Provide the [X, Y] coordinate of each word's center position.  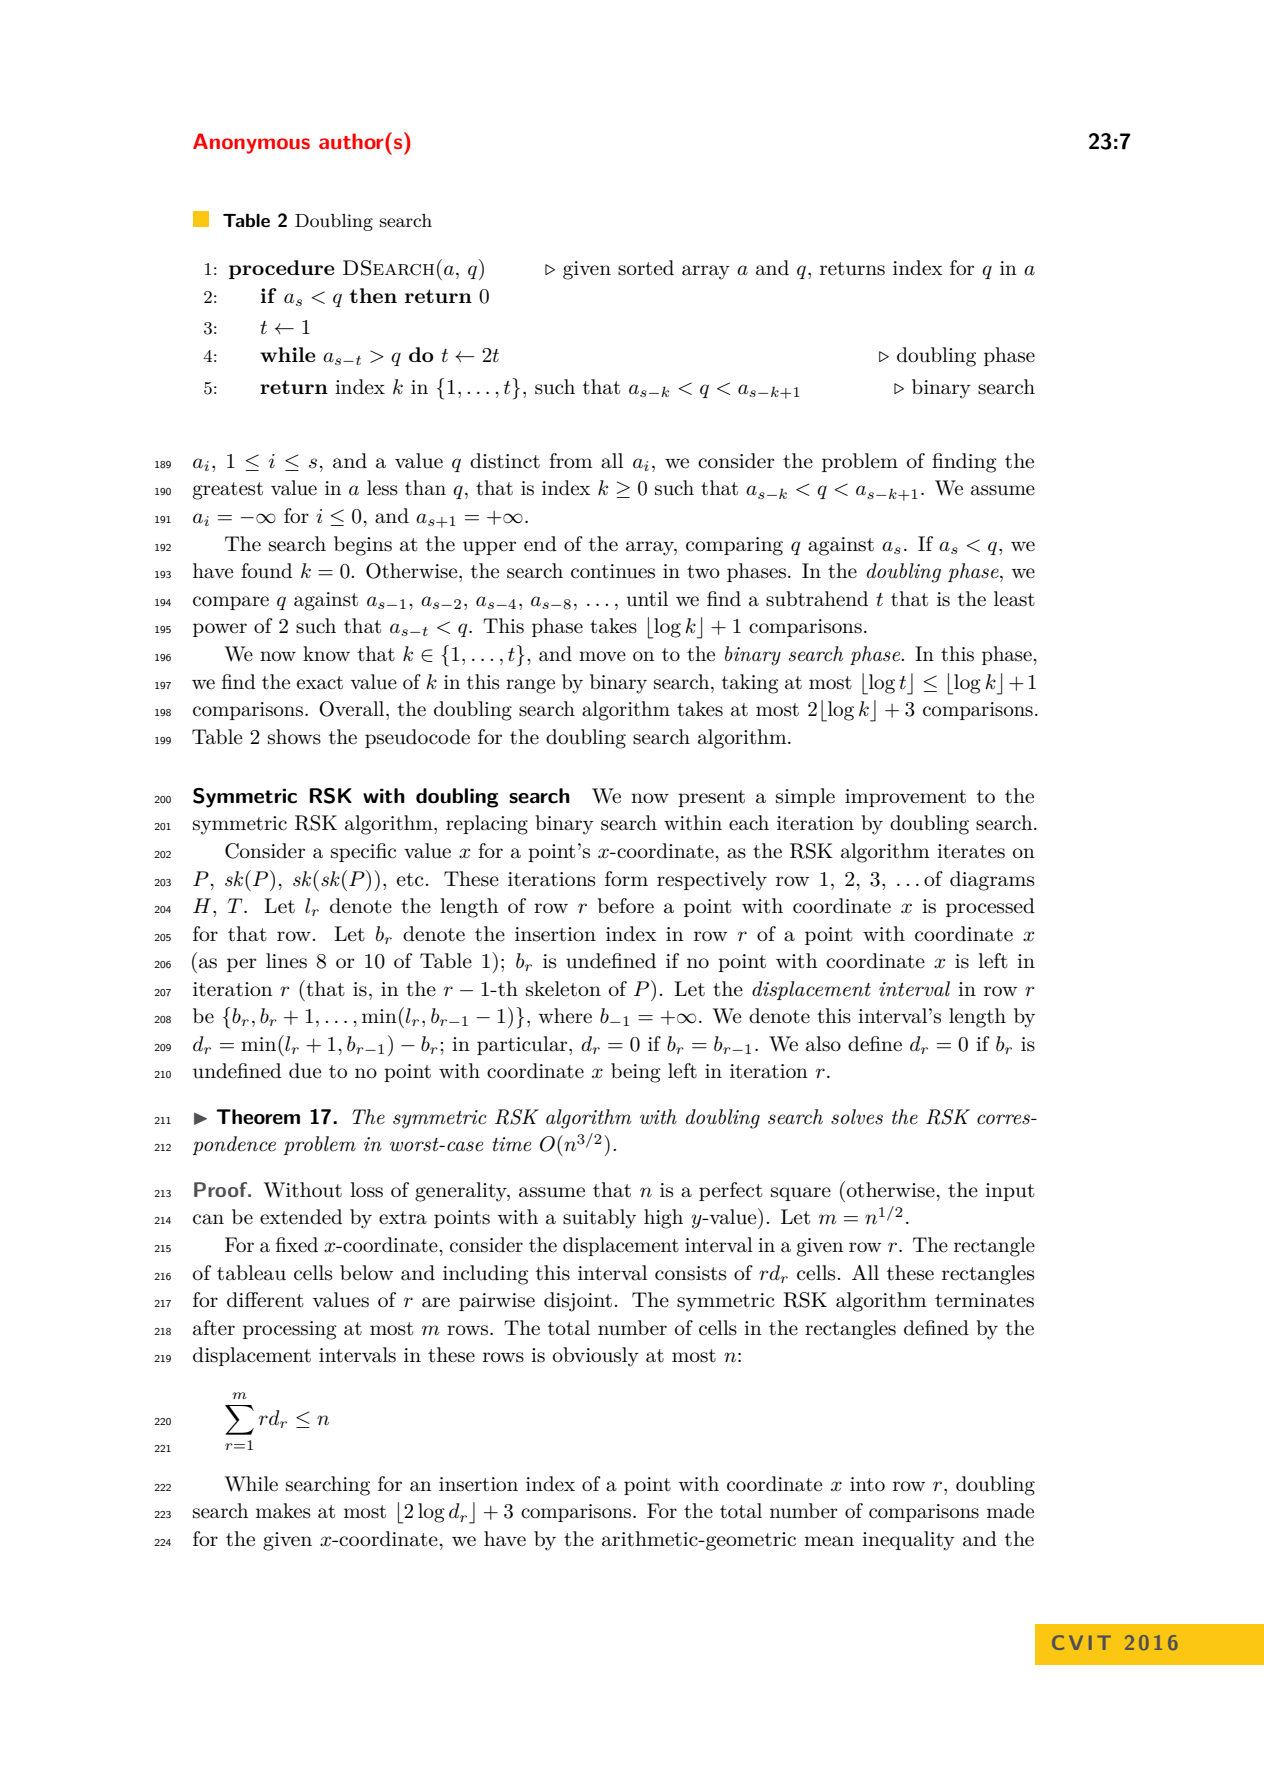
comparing [734, 546]
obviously [596, 1357]
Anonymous [251, 143]
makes [283, 1511]
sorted [646, 268]
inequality [908, 1541]
